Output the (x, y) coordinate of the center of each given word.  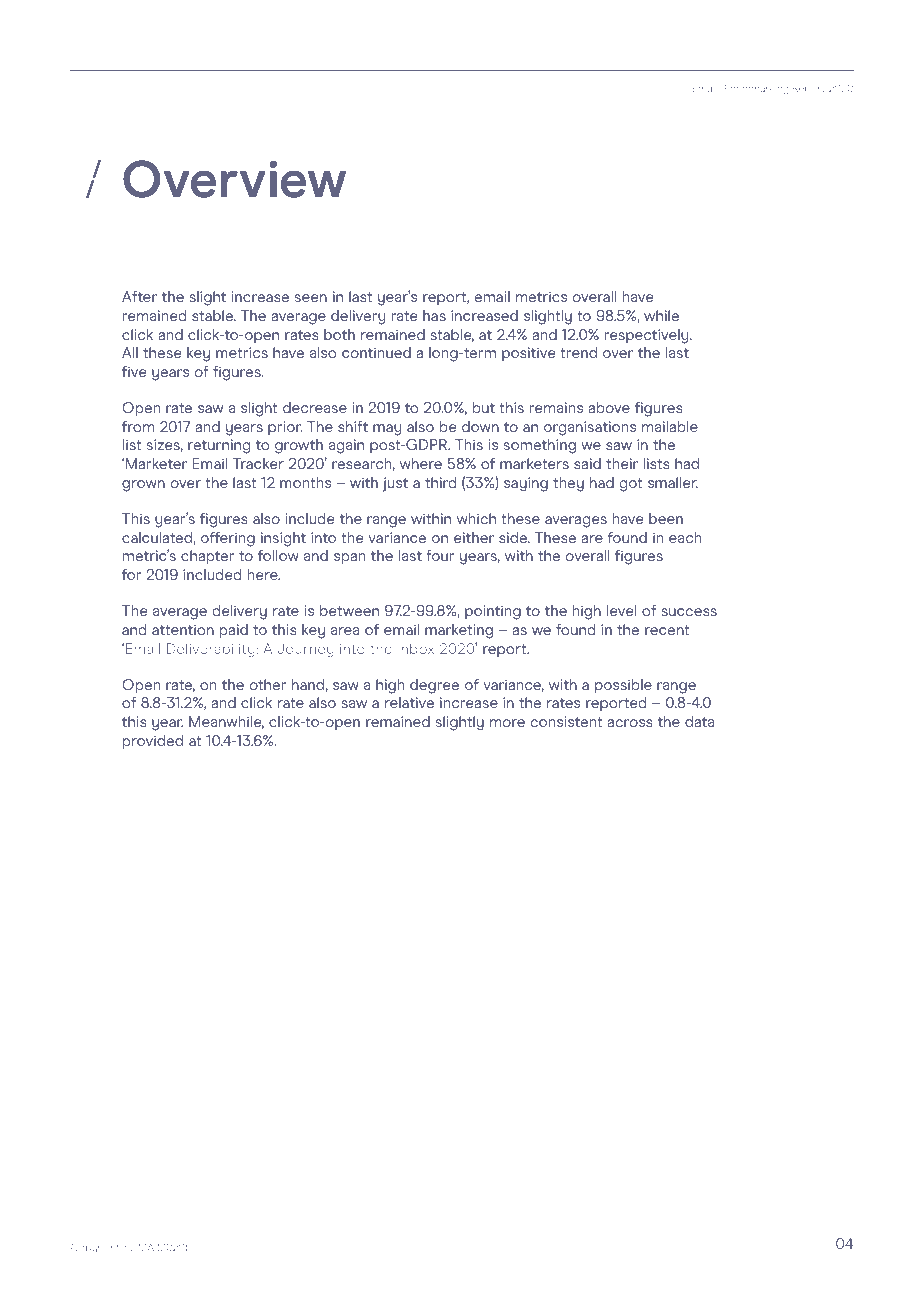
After (139, 296)
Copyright (95, 1248)
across (630, 723)
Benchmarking (754, 89)
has (434, 315)
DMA (142, 1247)
